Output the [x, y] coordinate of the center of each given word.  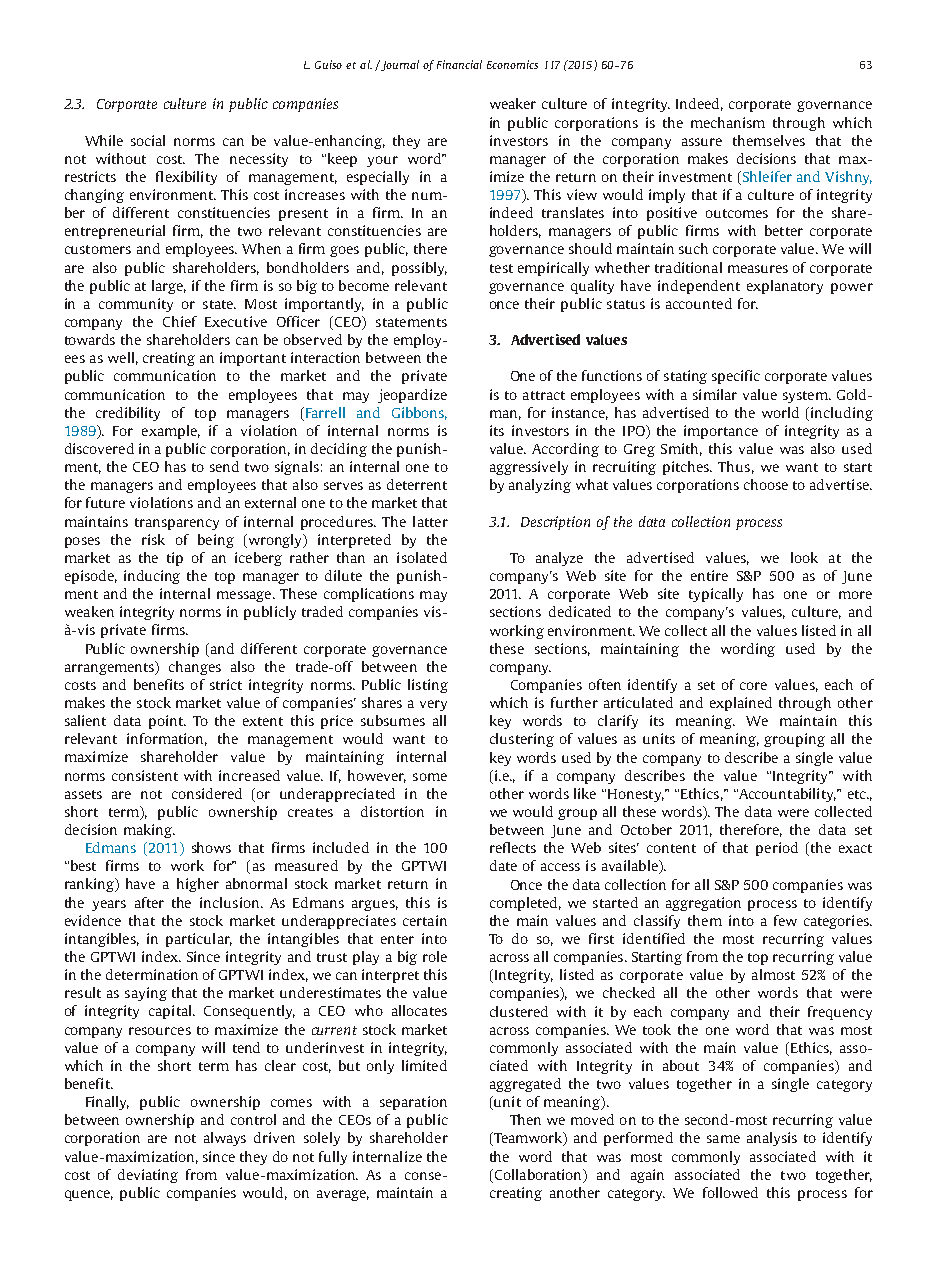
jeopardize [412, 396]
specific [736, 377]
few [785, 920]
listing [428, 686]
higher [198, 885]
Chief [180, 321]
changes [195, 668]
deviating [148, 1176]
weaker [513, 103]
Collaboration [538, 1174]
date [503, 865]
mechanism [728, 122]
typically [716, 595]
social [148, 140]
